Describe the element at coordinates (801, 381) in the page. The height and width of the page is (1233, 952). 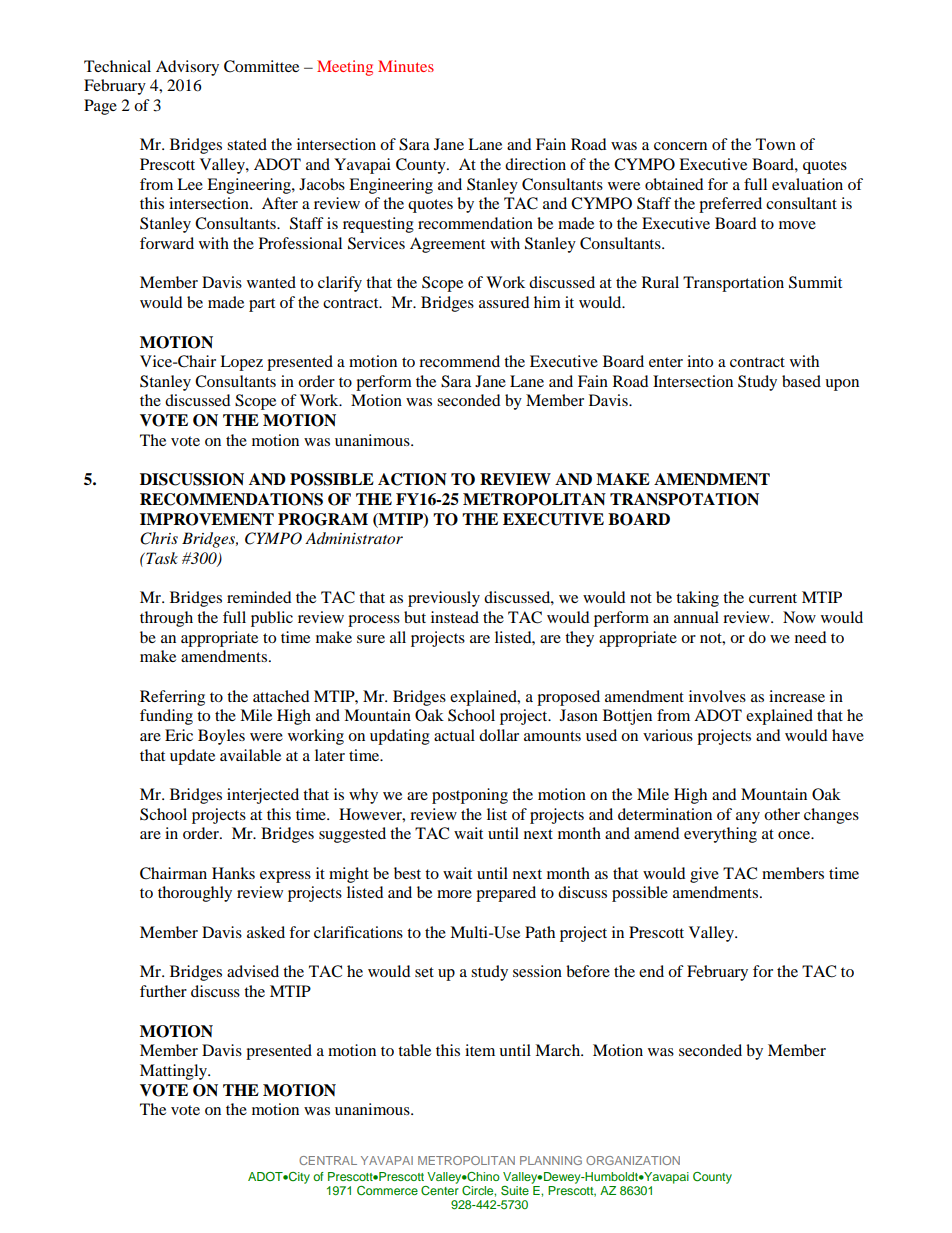
I see `based` at that location.
